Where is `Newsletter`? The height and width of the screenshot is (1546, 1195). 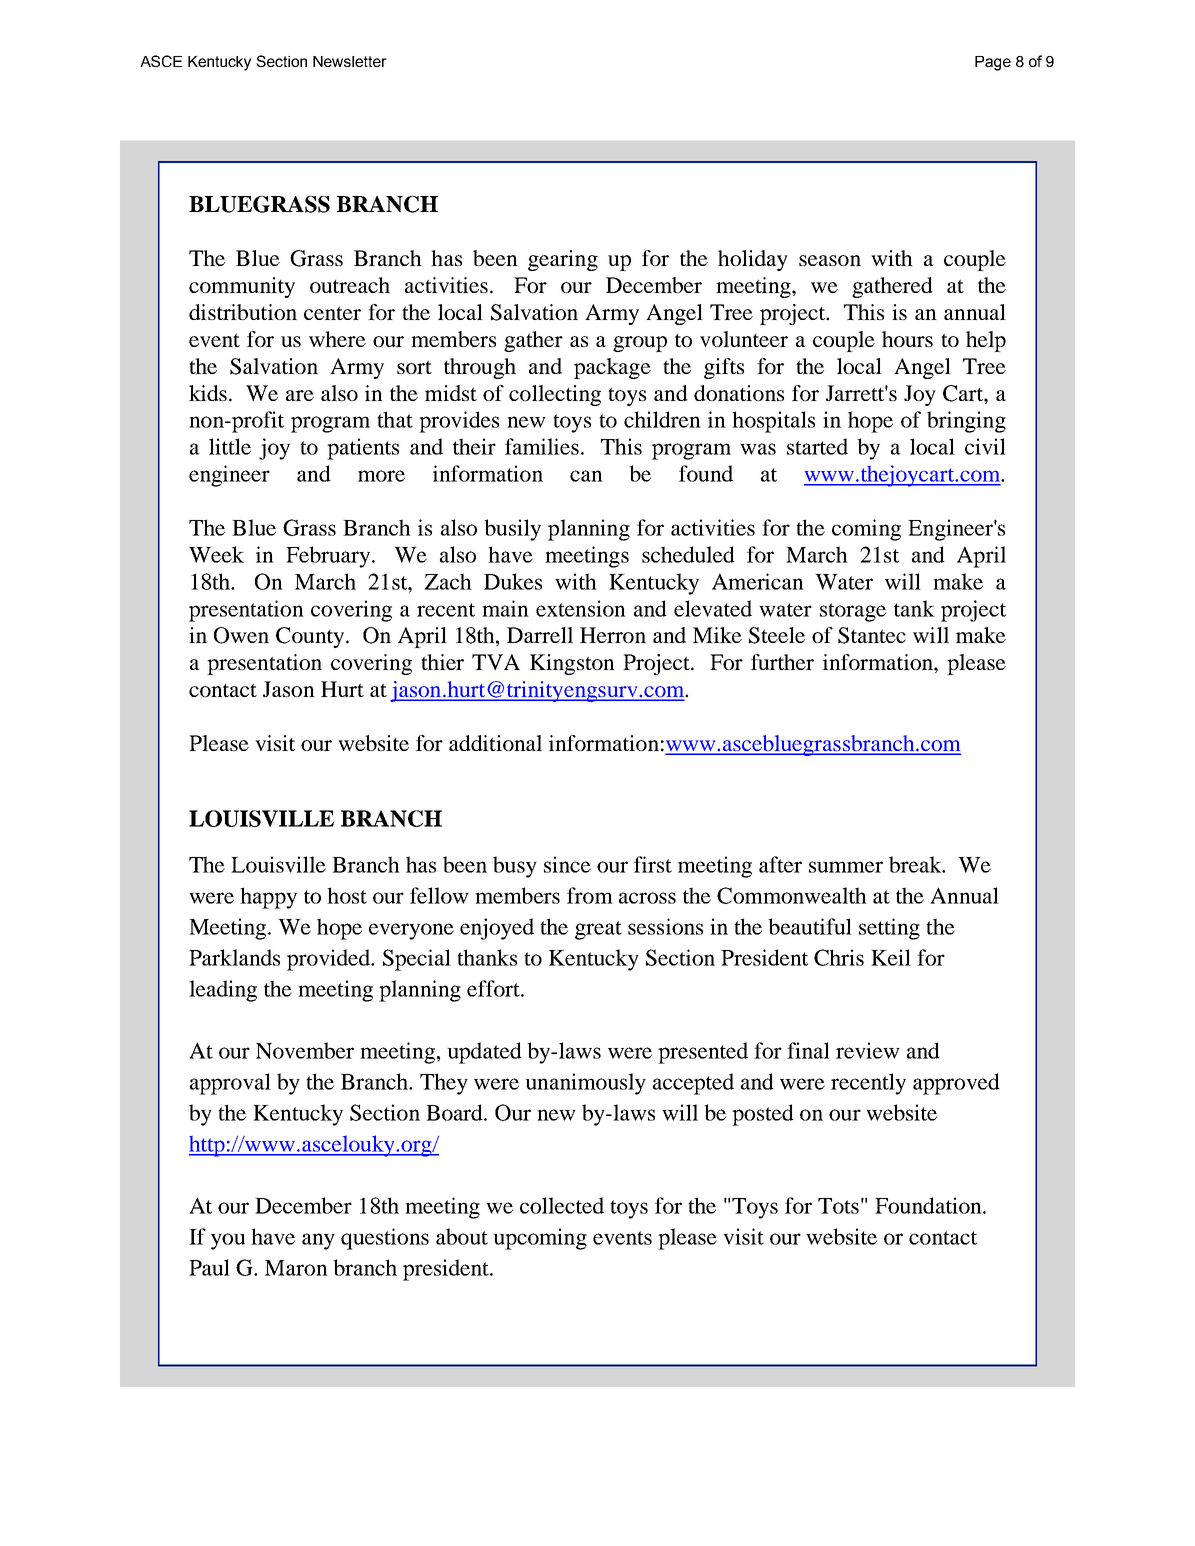 Newsletter is located at coordinates (350, 61).
